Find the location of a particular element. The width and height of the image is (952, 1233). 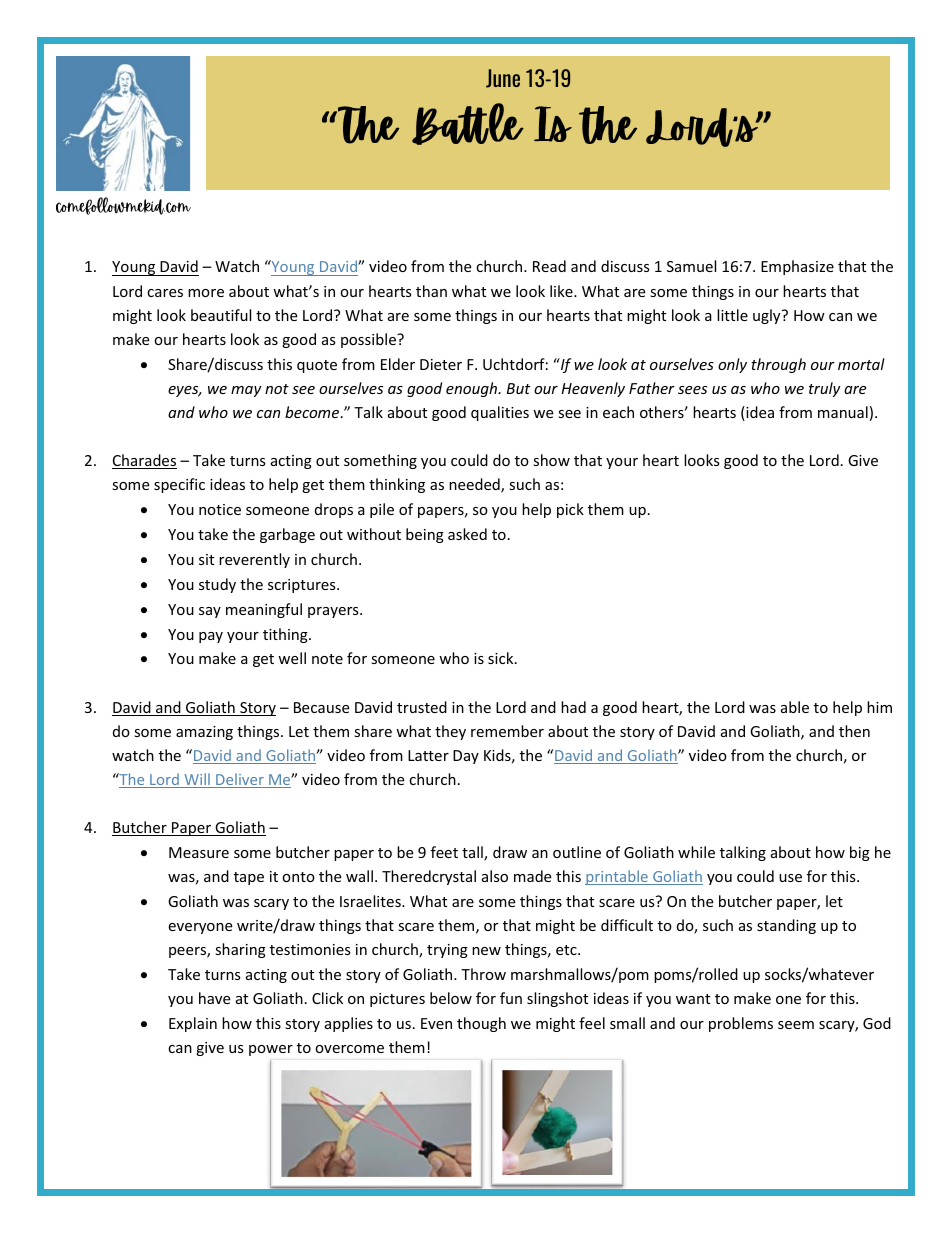

him is located at coordinates (879, 707).
